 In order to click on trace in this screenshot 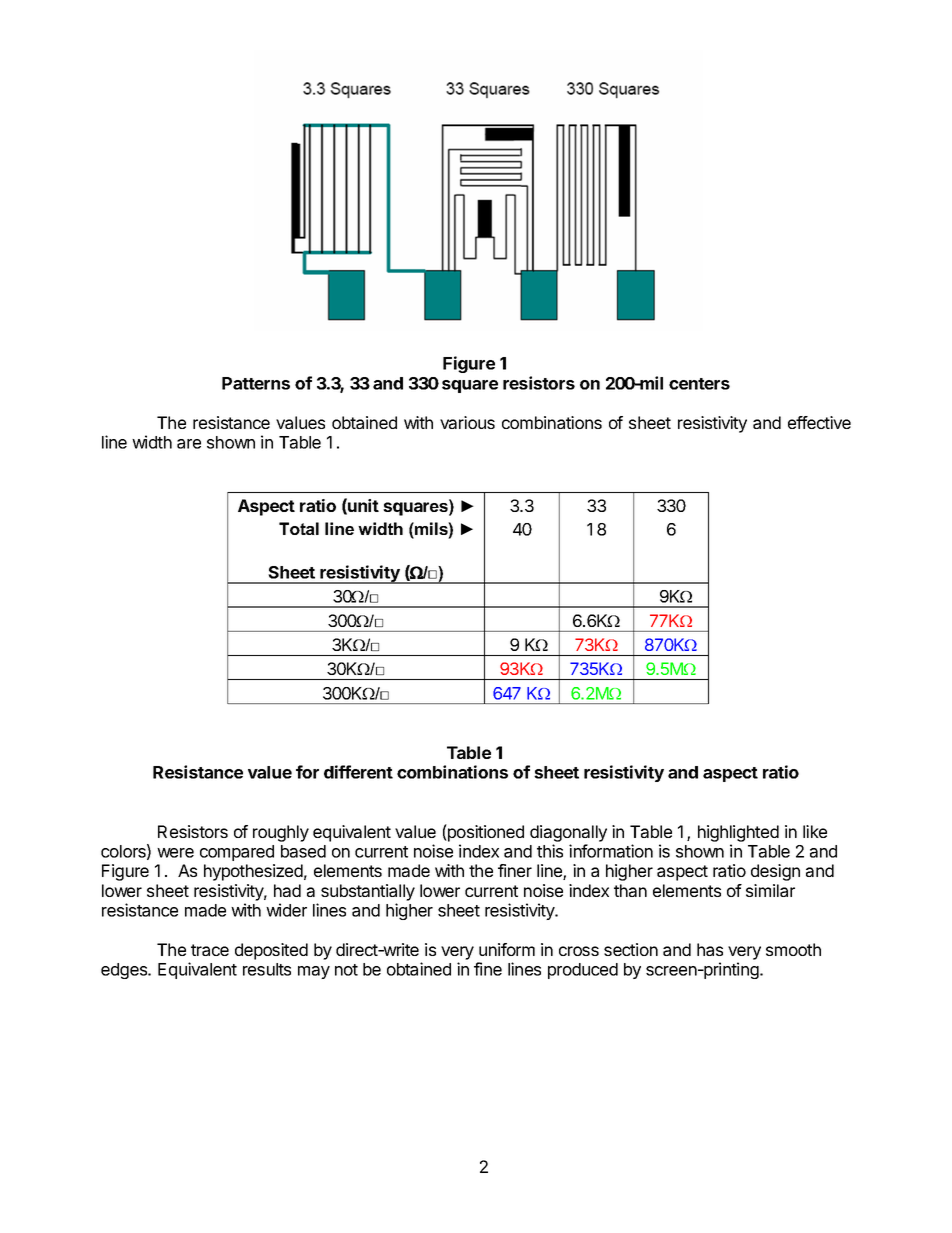, I will do `click(210, 950)`.
